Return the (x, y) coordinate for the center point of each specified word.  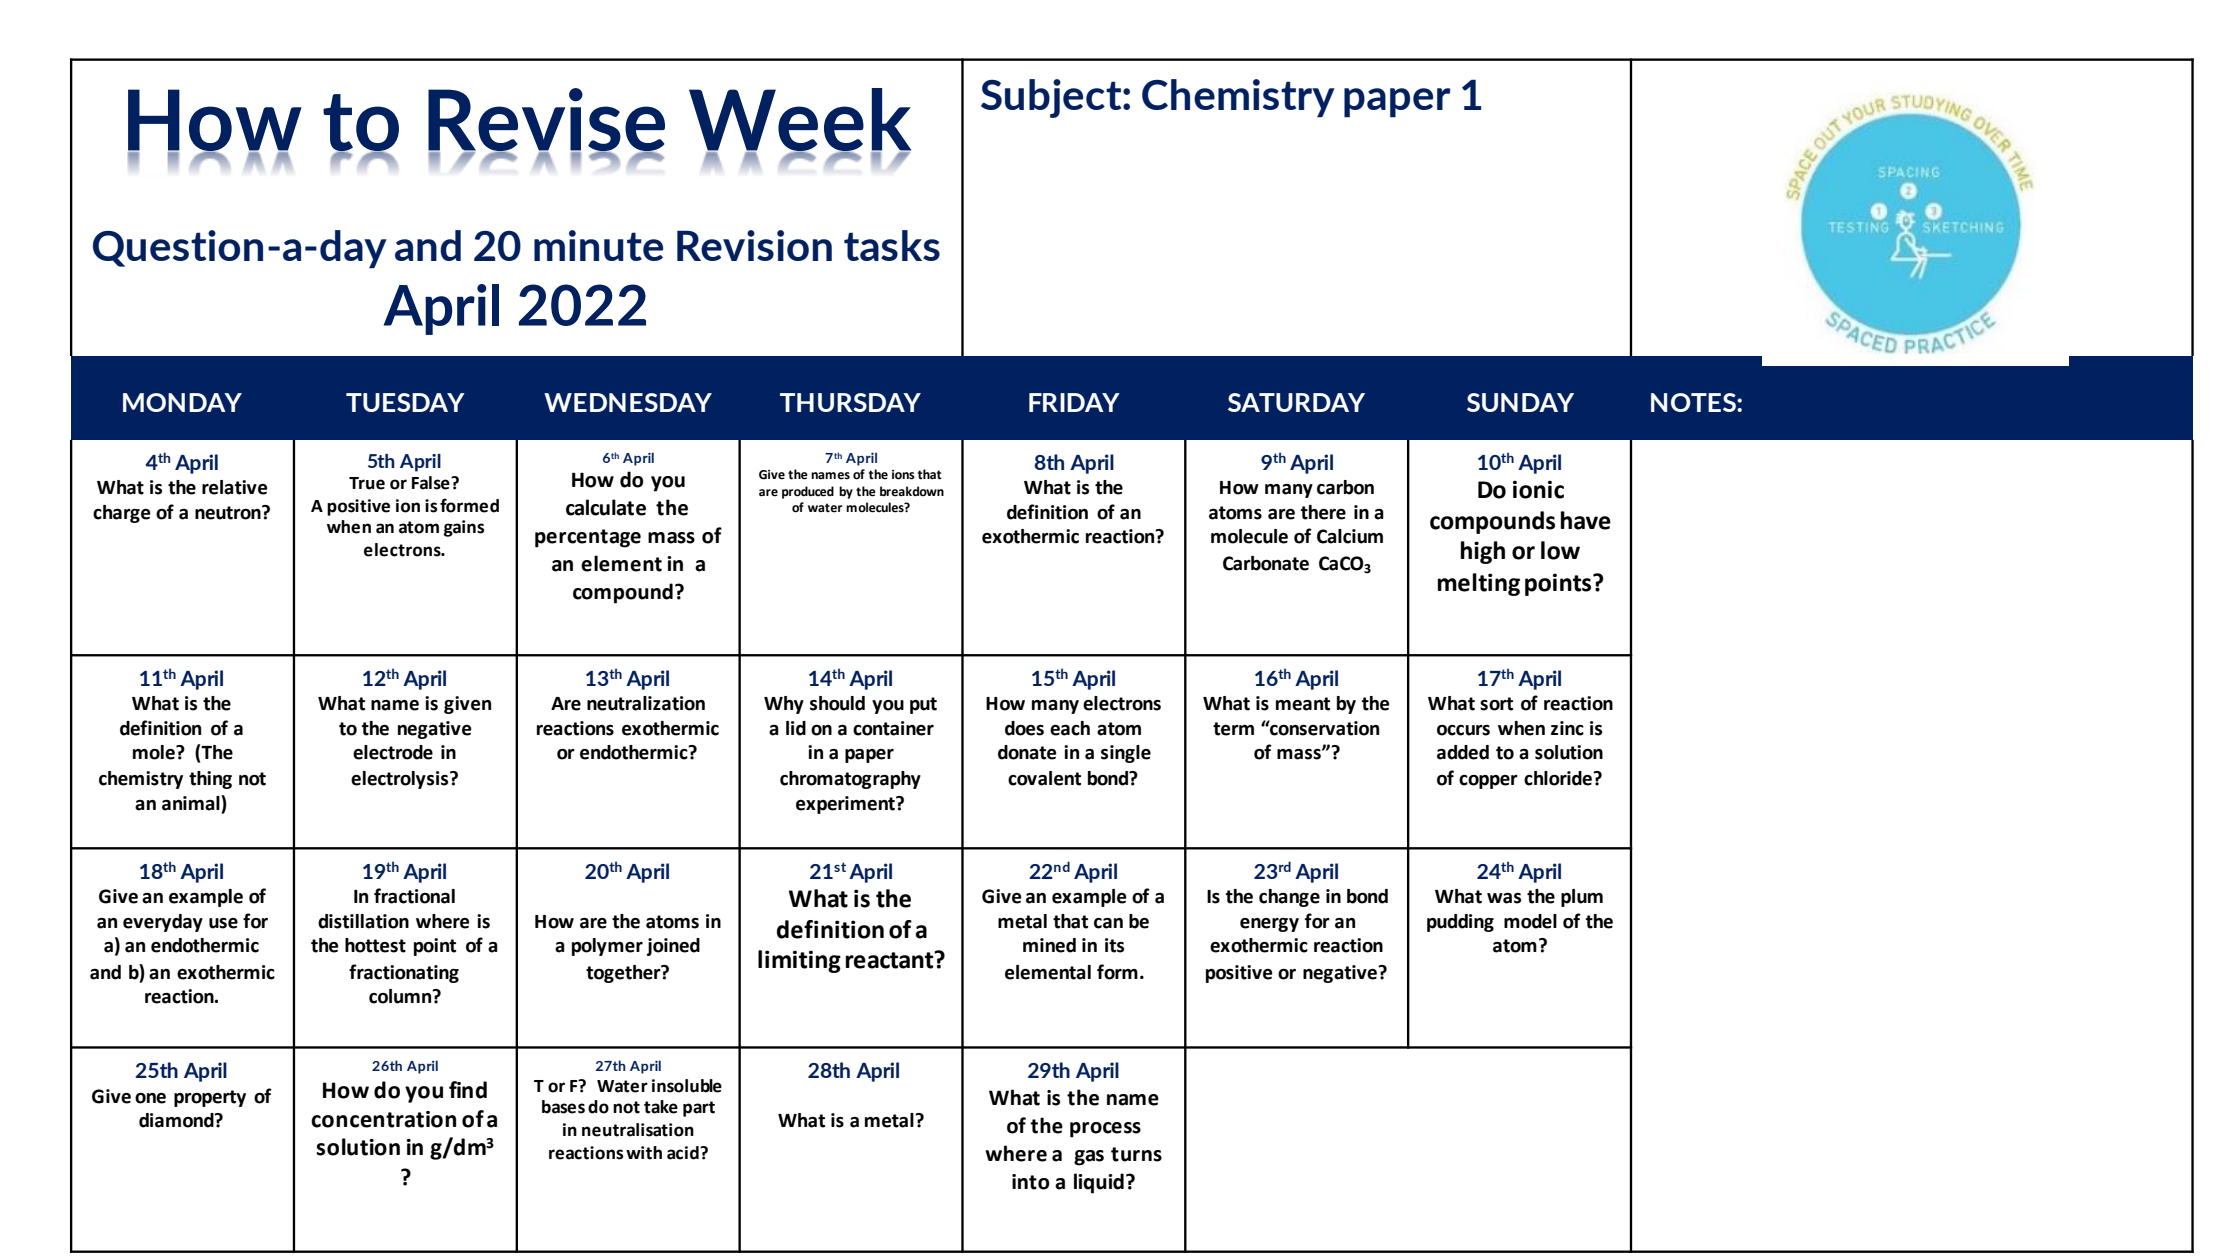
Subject (1052, 98)
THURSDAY (850, 402)
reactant (891, 960)
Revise (546, 120)
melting (1479, 584)
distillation (363, 921)
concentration (383, 1119)
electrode (393, 752)
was (1504, 898)
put (923, 705)
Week (800, 120)
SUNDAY (1520, 402)
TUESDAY (405, 402)
